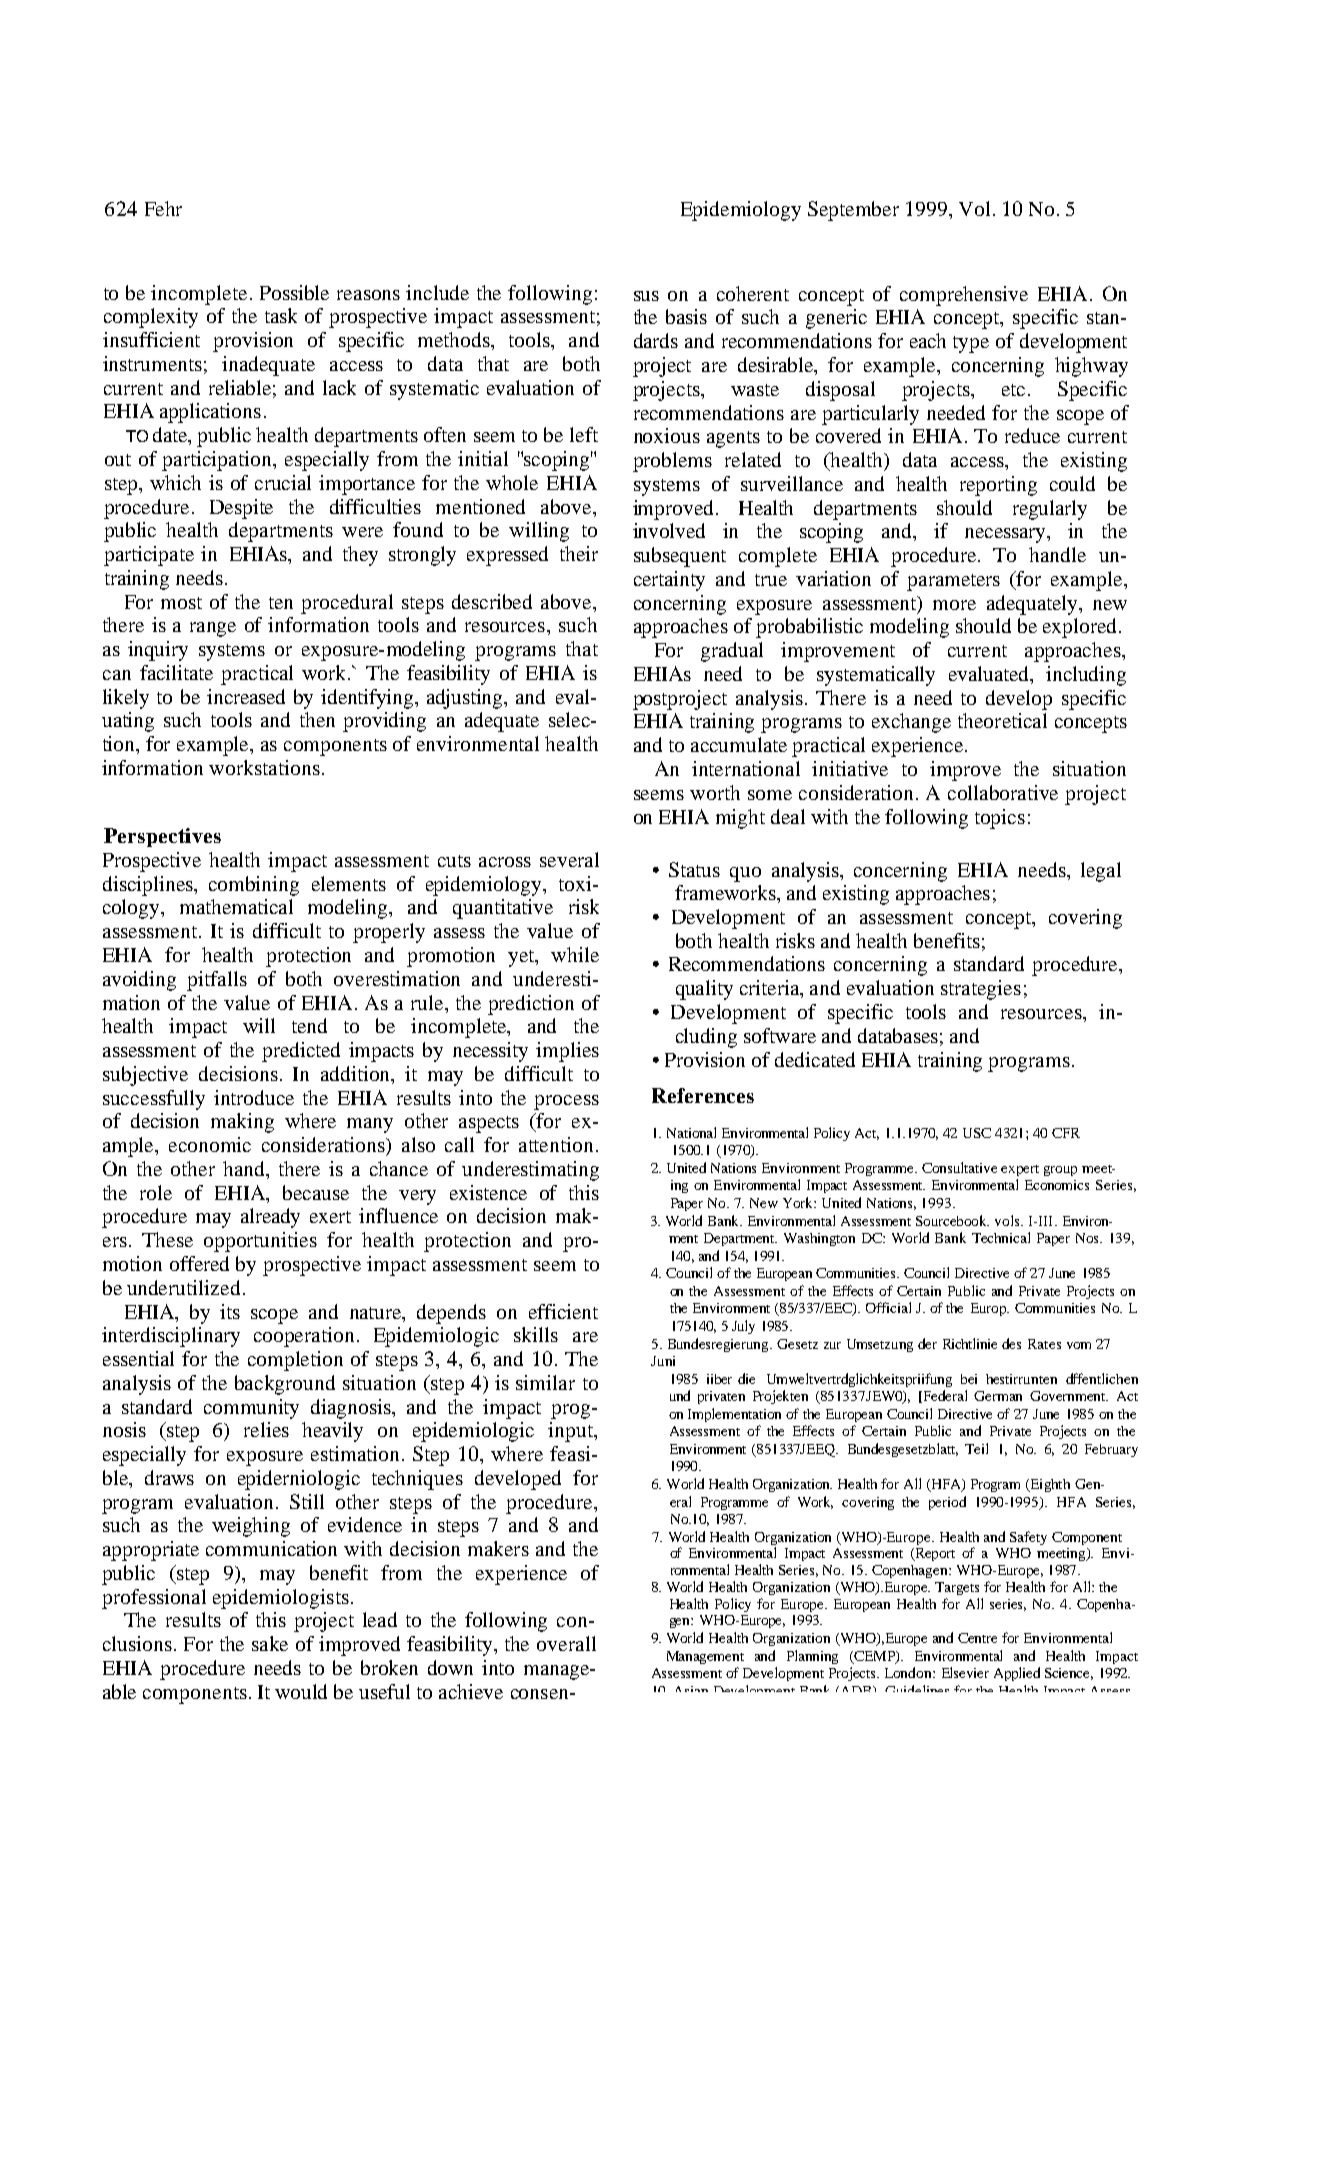 The image size is (1318, 2170). I want to click on sus, so click(646, 296).
